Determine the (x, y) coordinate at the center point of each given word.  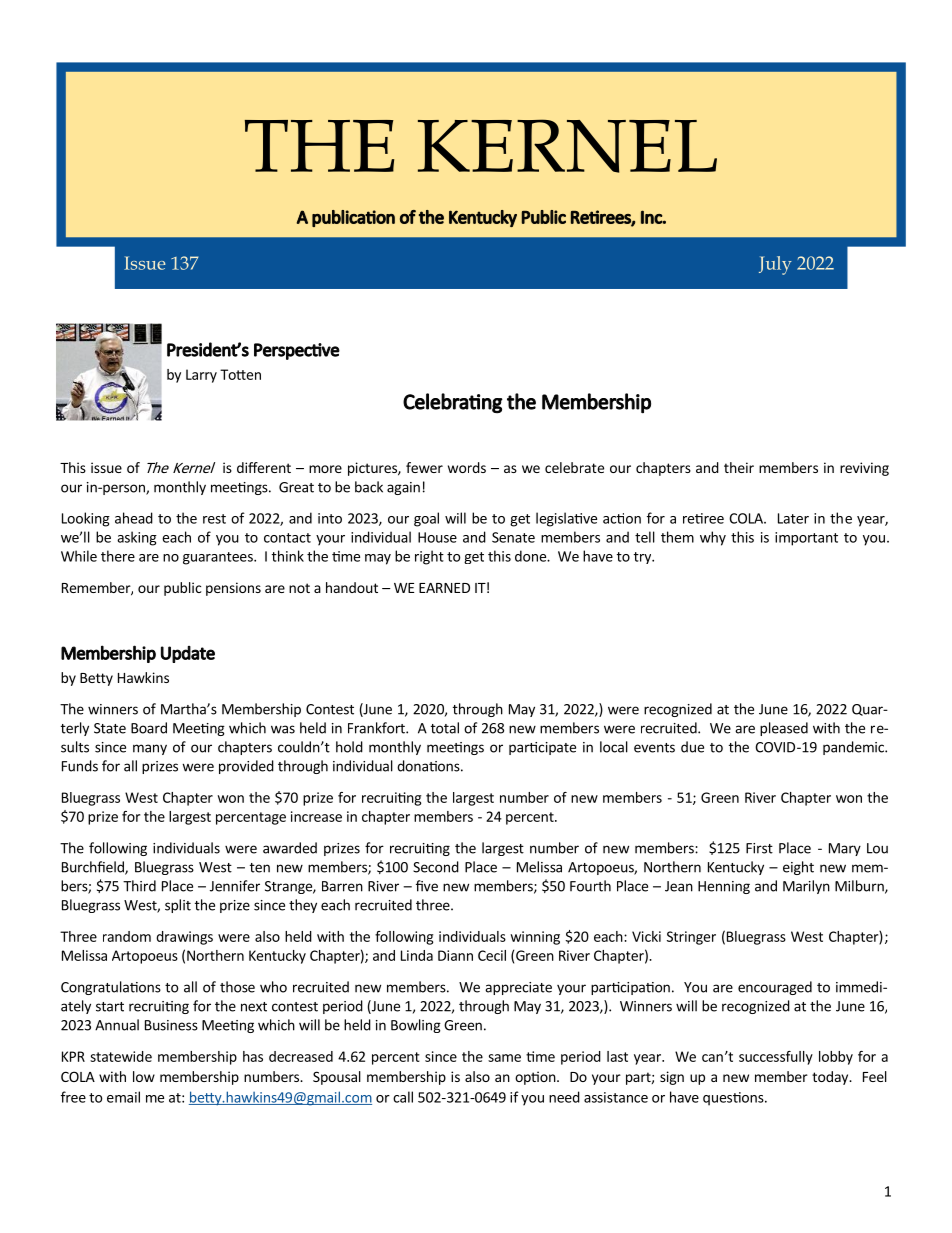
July (775, 265)
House (437, 537)
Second (436, 867)
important (806, 539)
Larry (201, 376)
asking (137, 538)
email (123, 1097)
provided (246, 767)
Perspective (297, 351)
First (759, 848)
